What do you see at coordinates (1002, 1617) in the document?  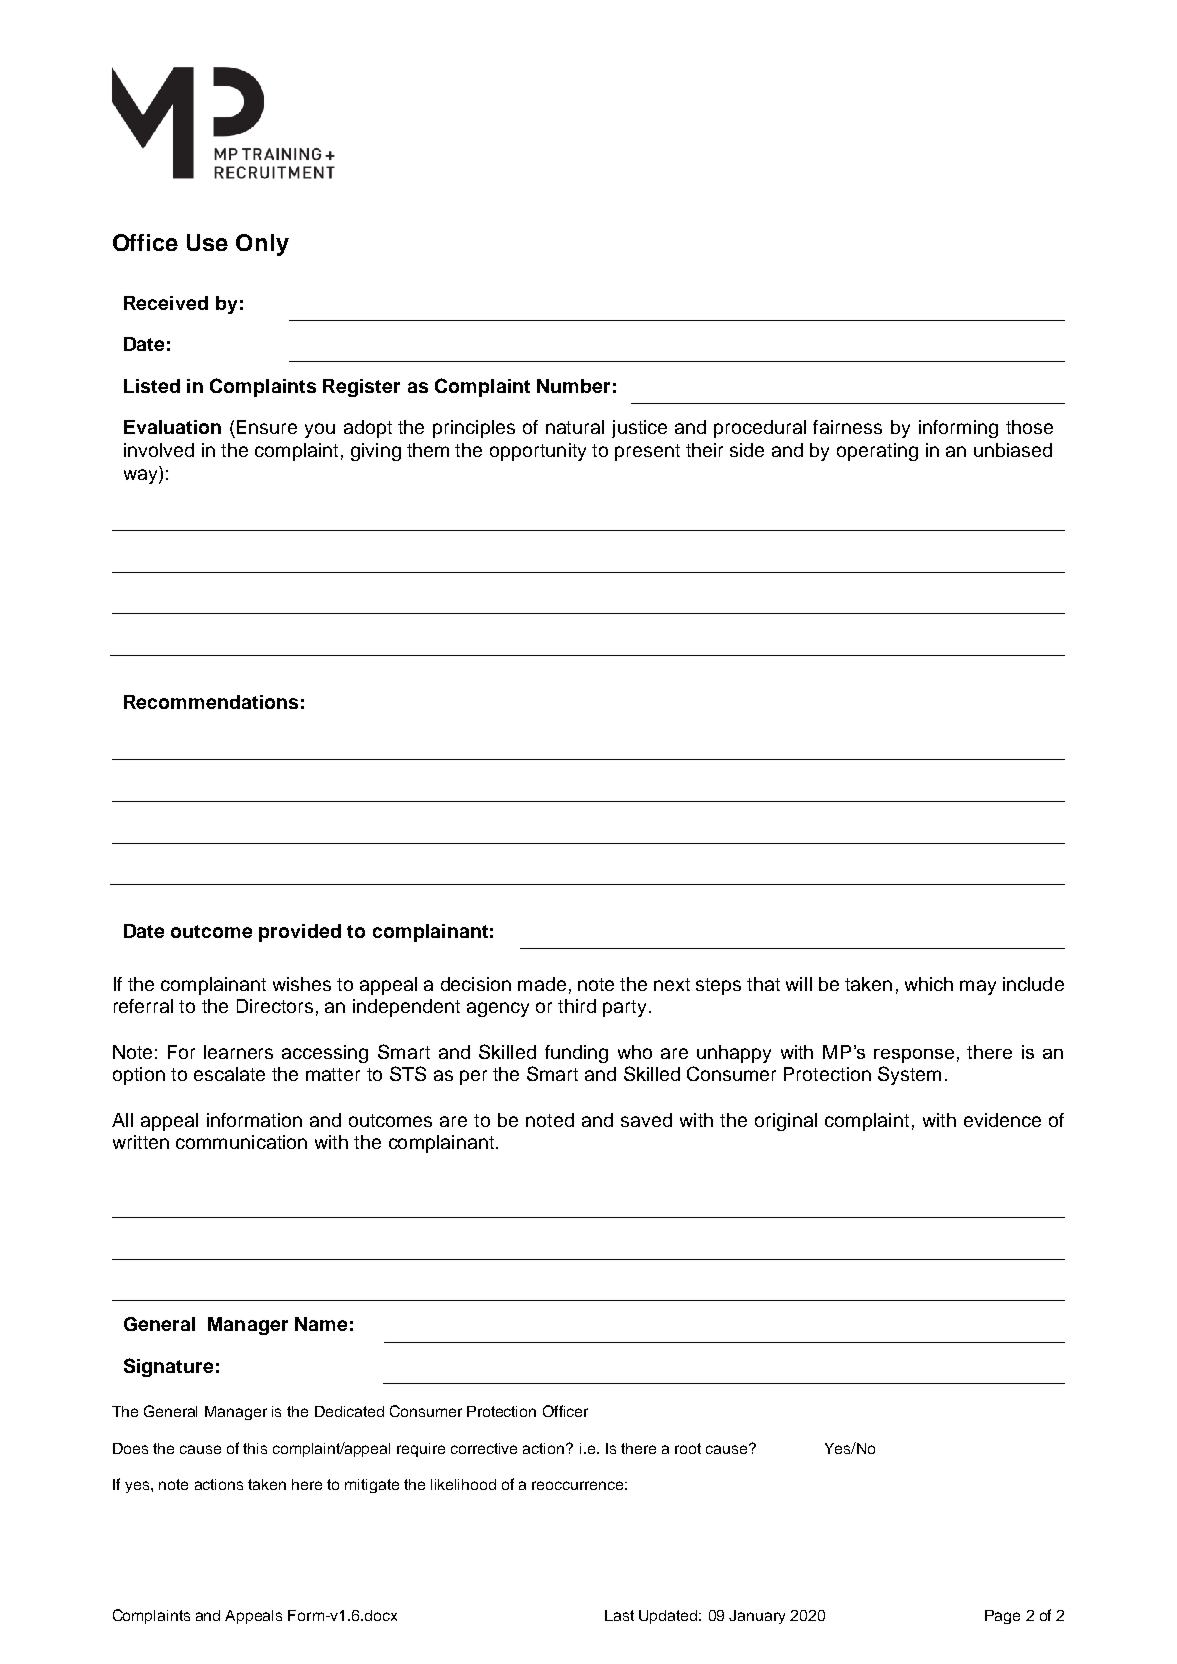 I see `Page` at bounding box center [1002, 1617].
